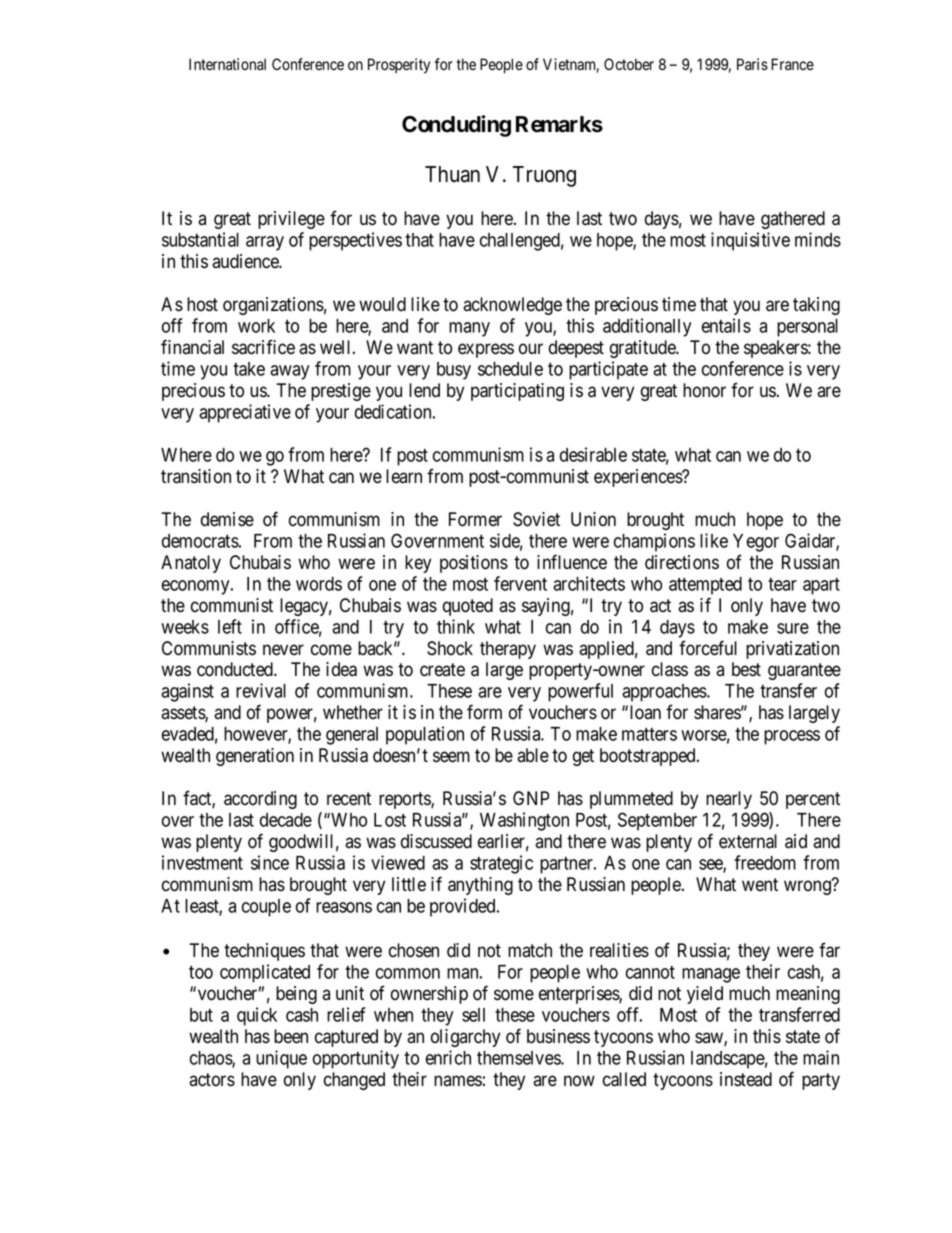 The image size is (952, 1233). What do you see at coordinates (752, 64) in the page?
I see `Paris` at bounding box center [752, 64].
